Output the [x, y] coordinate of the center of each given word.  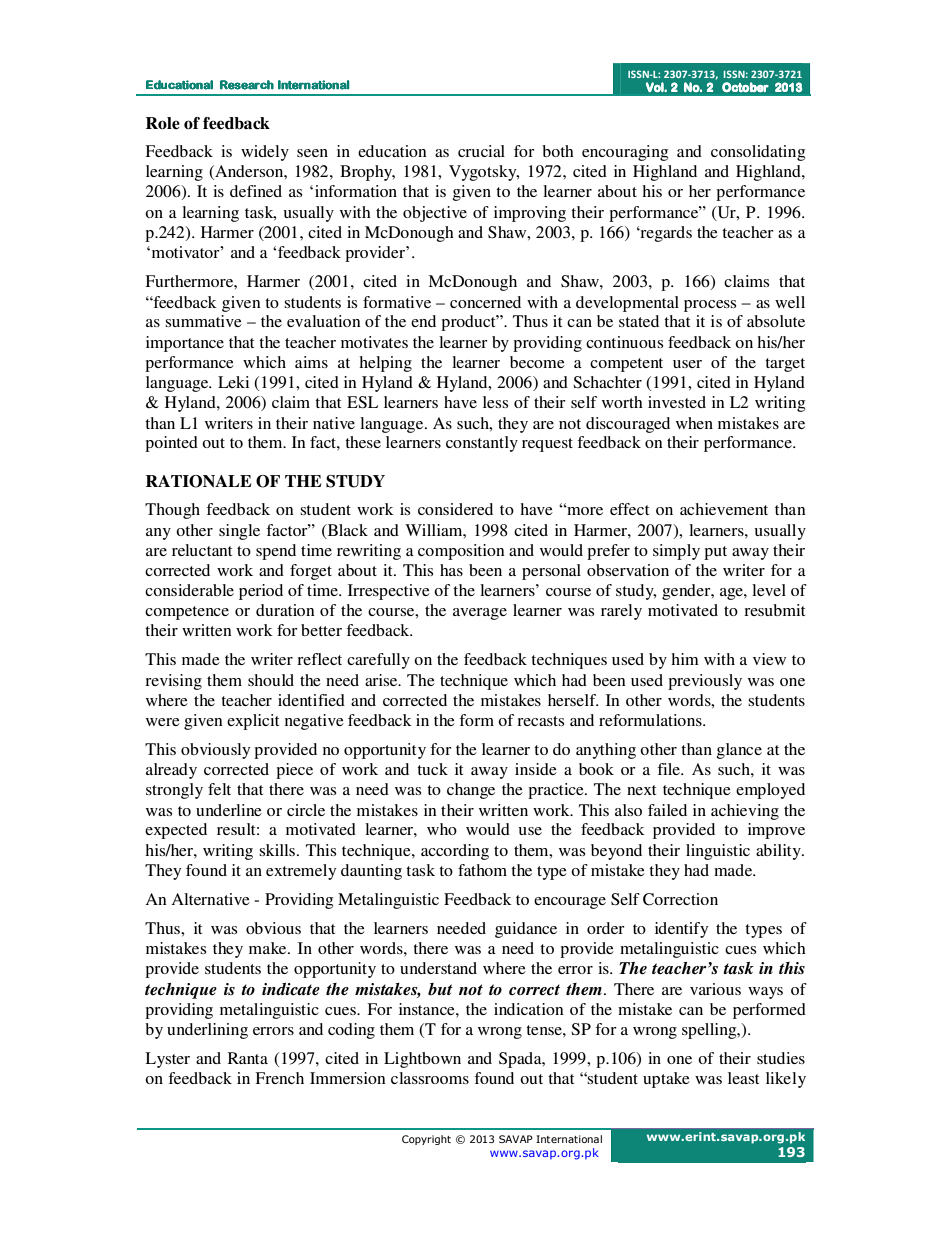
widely [265, 153]
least [743, 1078]
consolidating [758, 153]
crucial [481, 151]
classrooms [430, 1078]
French [279, 1078]
